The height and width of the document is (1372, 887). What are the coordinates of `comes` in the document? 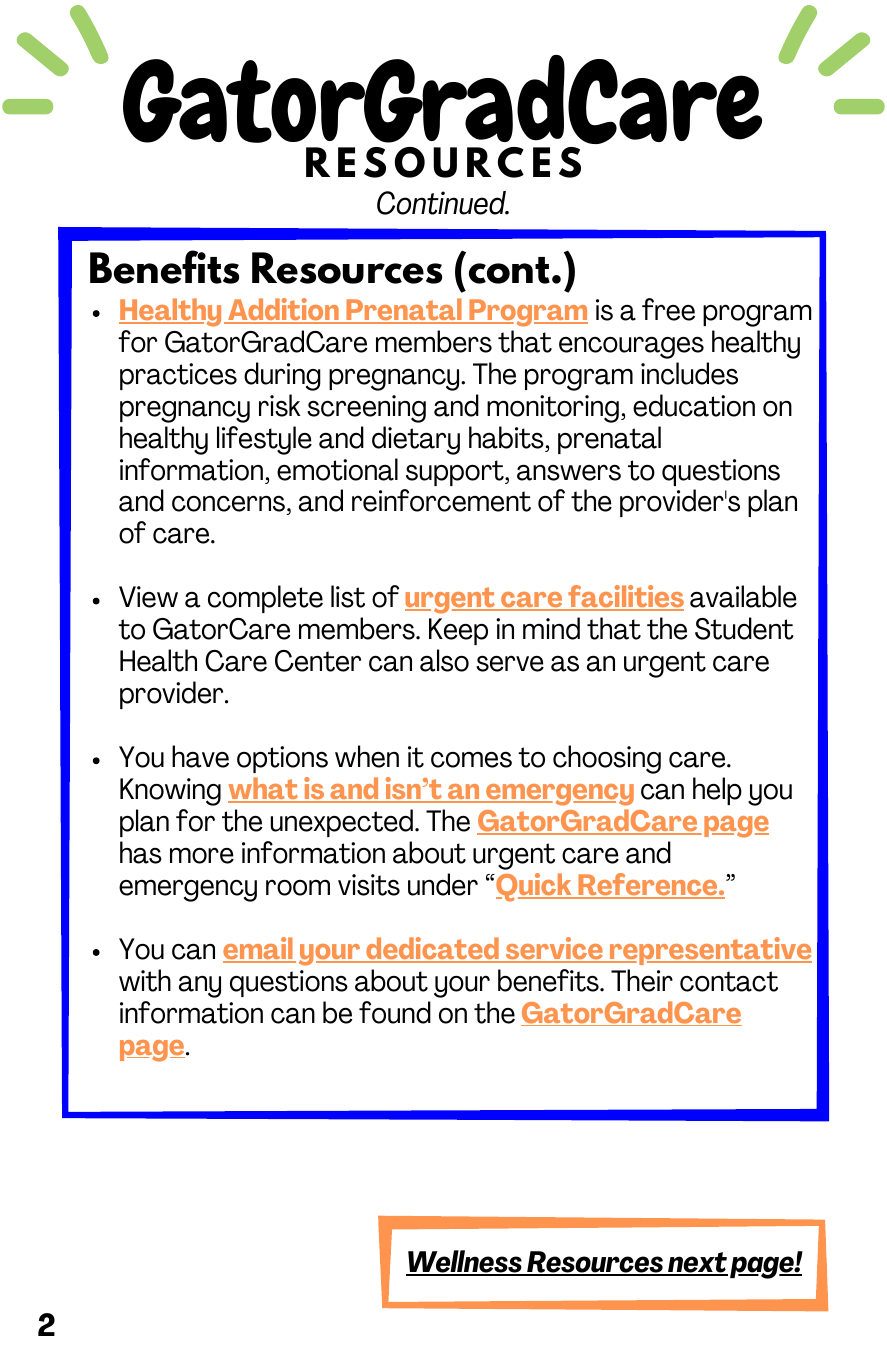 It's located at (471, 759).
